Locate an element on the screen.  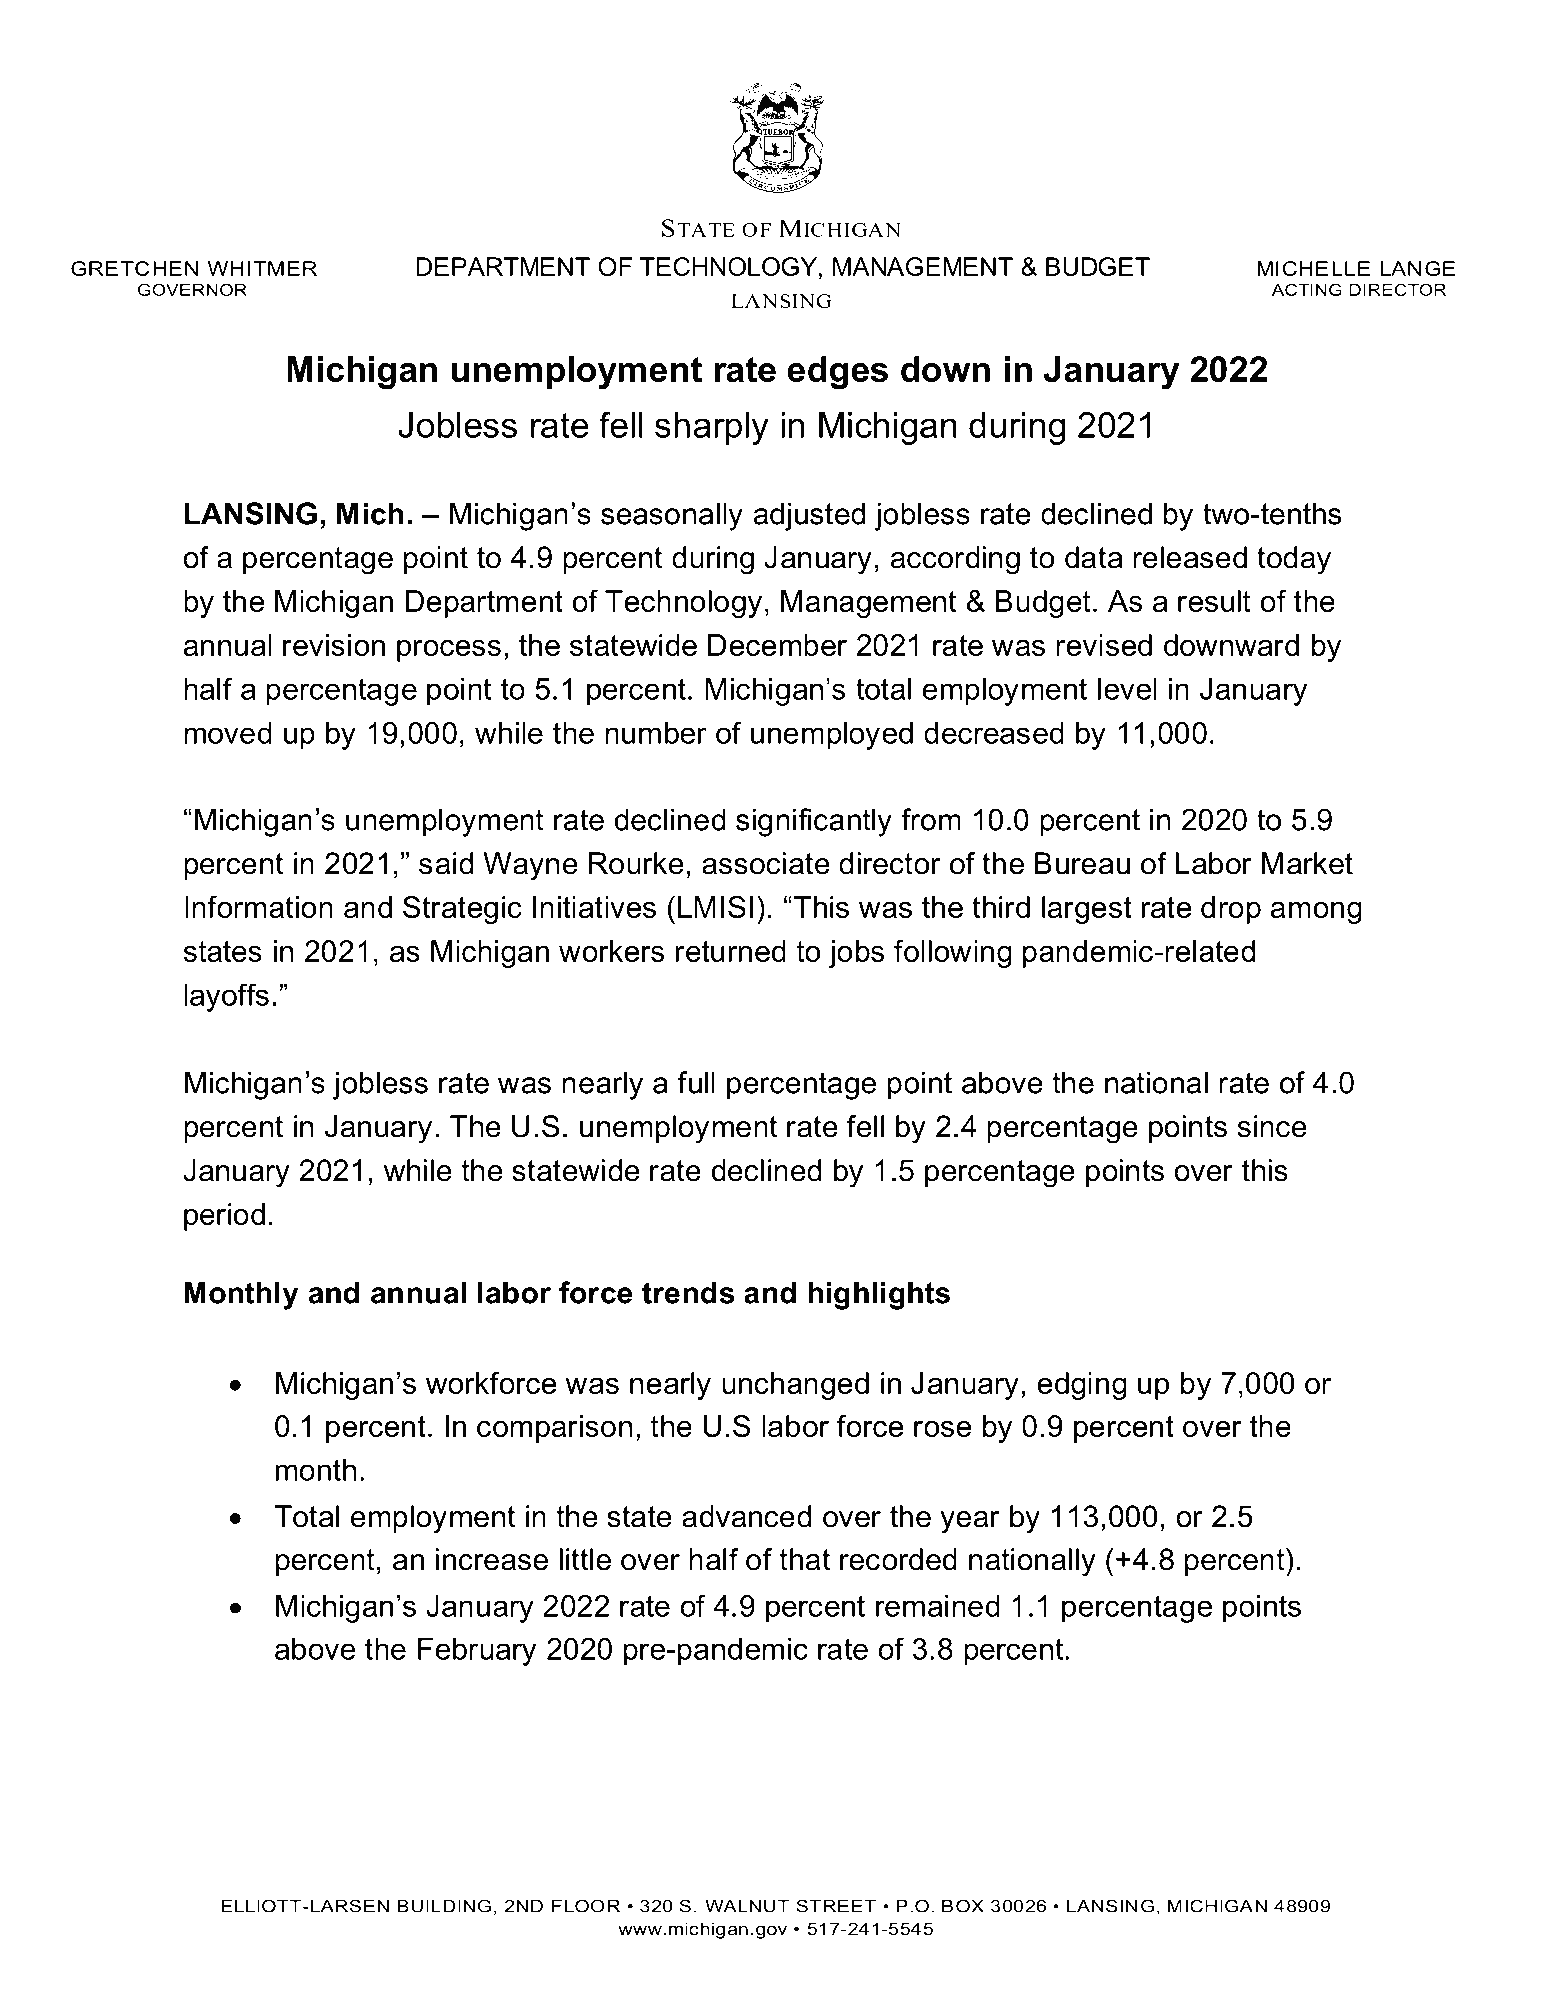
significantly is located at coordinates (814, 822).
